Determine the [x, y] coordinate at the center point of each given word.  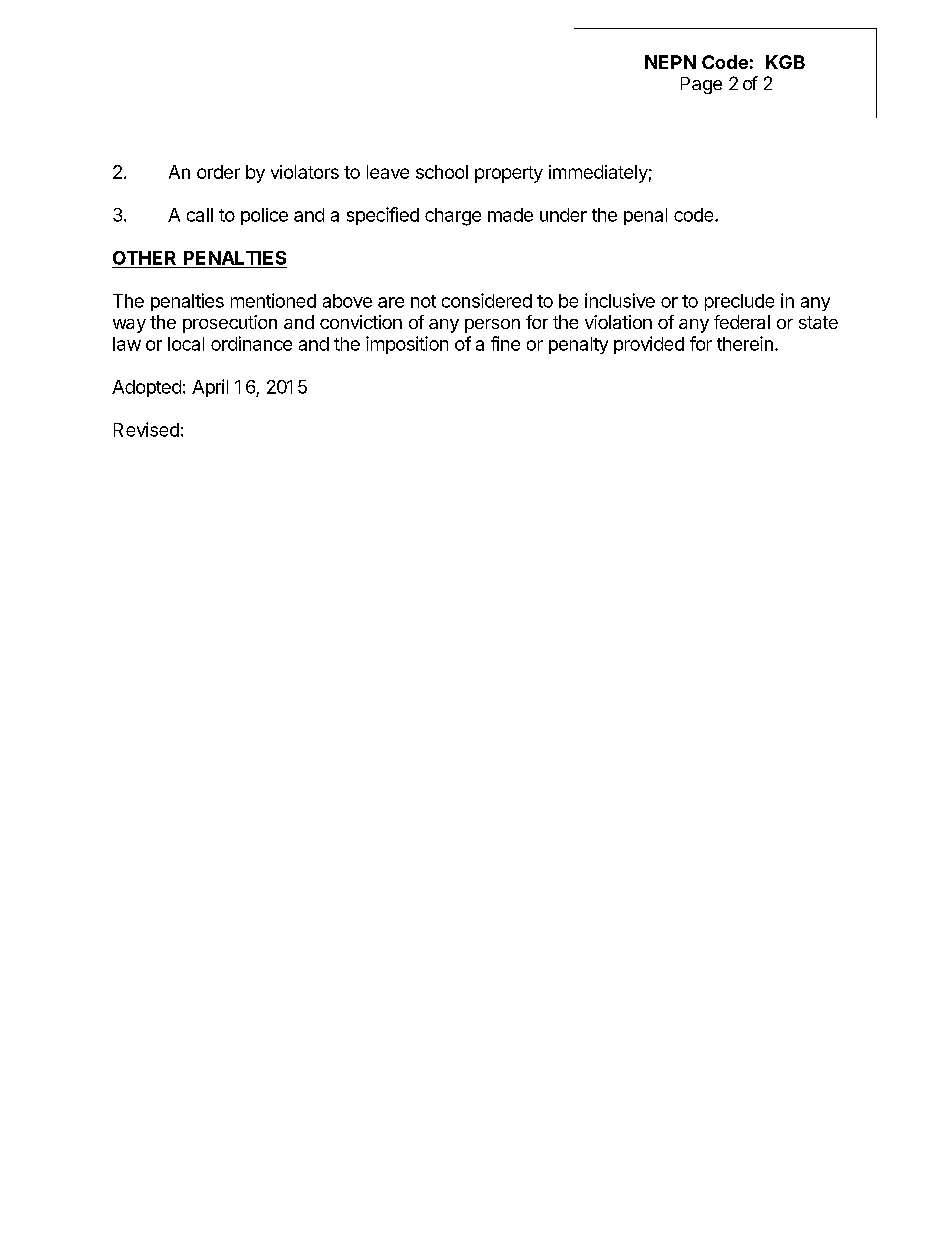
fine [505, 343]
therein [745, 343]
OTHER [144, 258]
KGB [785, 62]
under [563, 215]
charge [453, 217]
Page [701, 85]
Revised [146, 429]
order [218, 172]
